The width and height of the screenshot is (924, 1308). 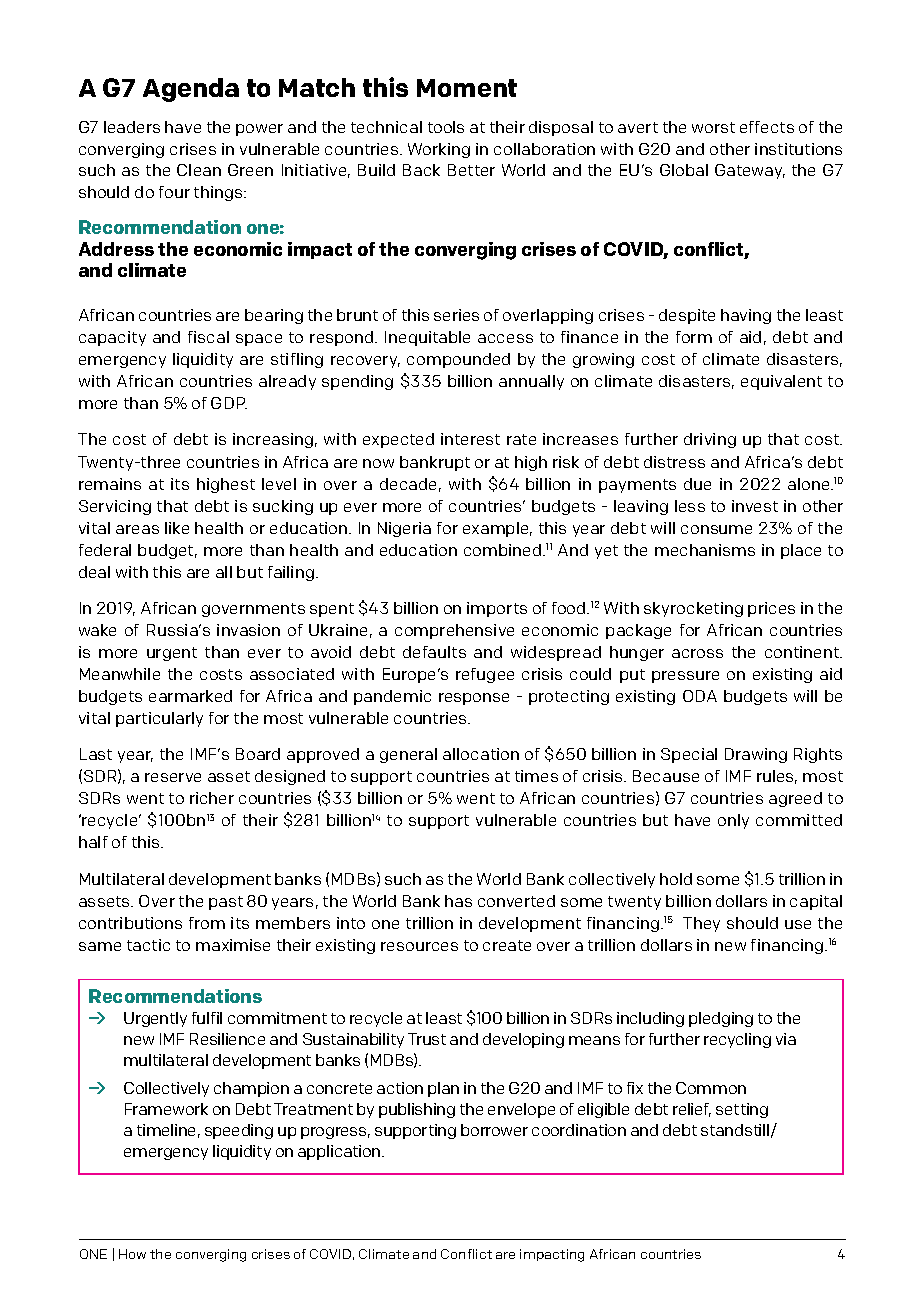 What do you see at coordinates (419, 946) in the screenshot?
I see `resources` at bounding box center [419, 946].
